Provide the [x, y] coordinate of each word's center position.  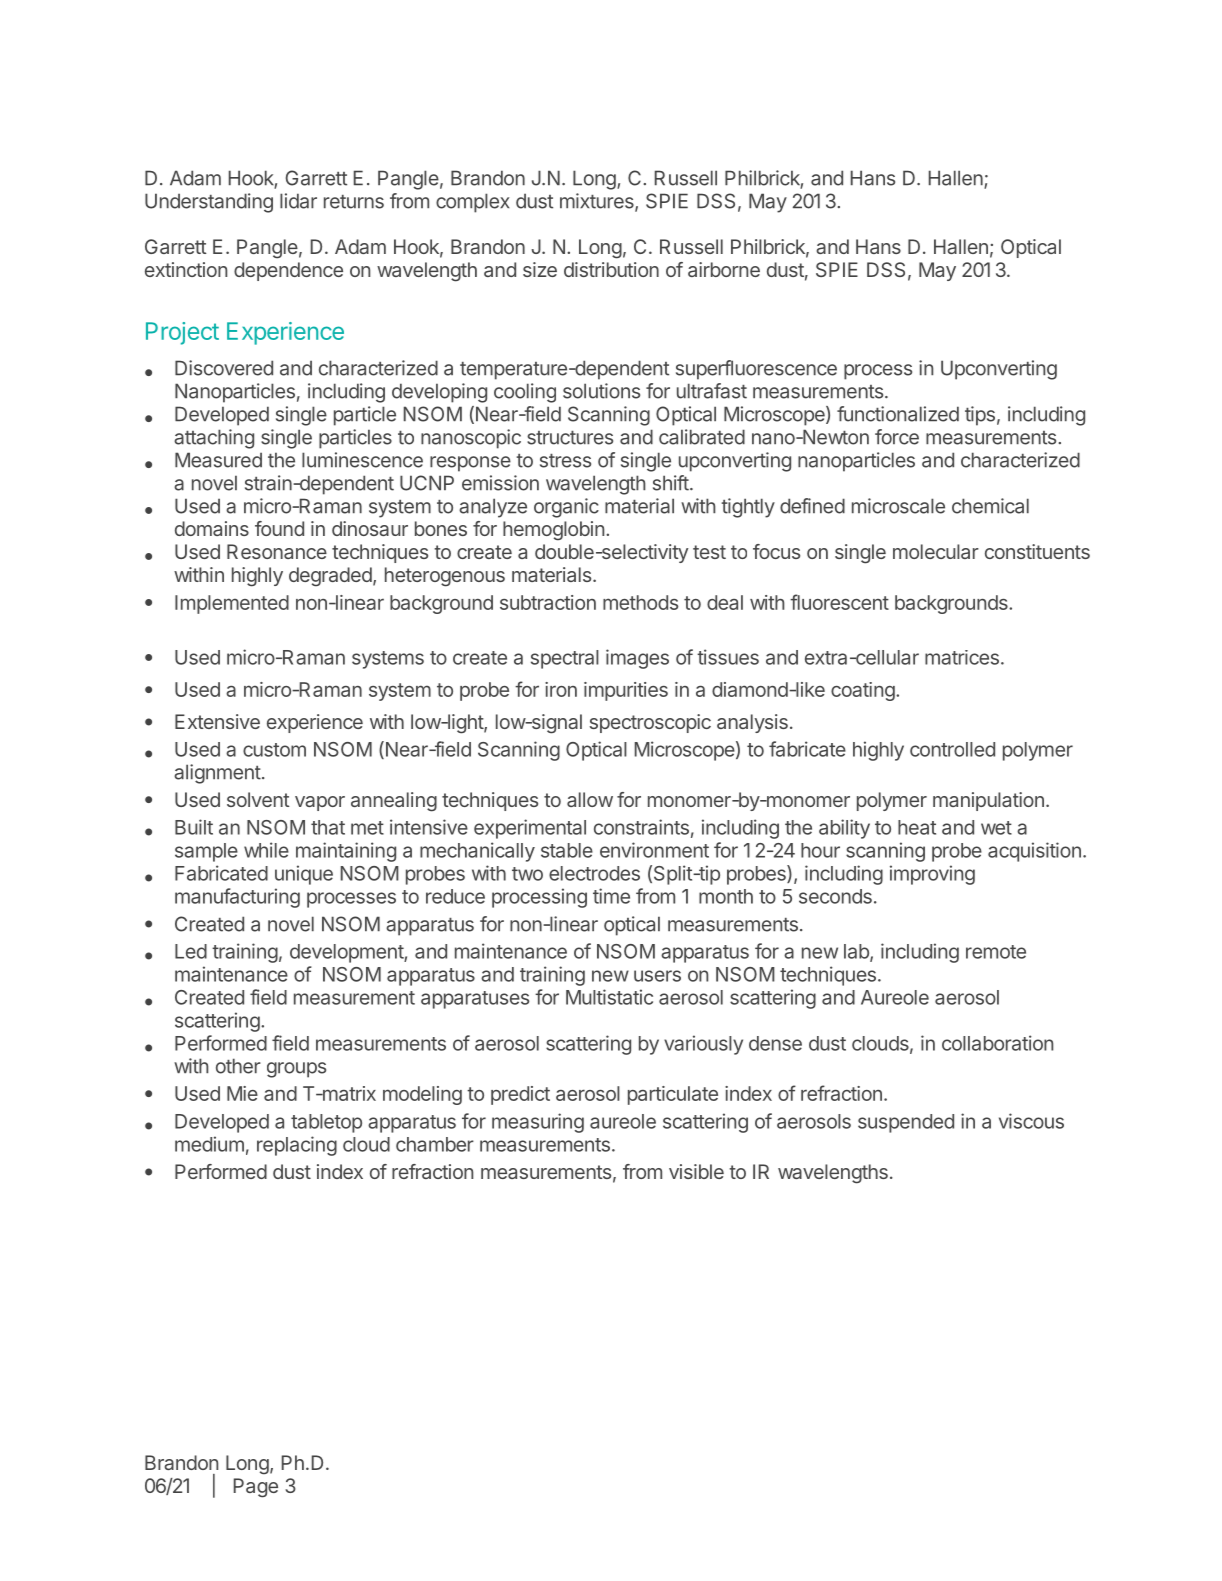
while [266, 850]
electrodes [594, 873]
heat [917, 827]
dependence [288, 271]
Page [256, 1488]
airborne [724, 269]
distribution [611, 269]
